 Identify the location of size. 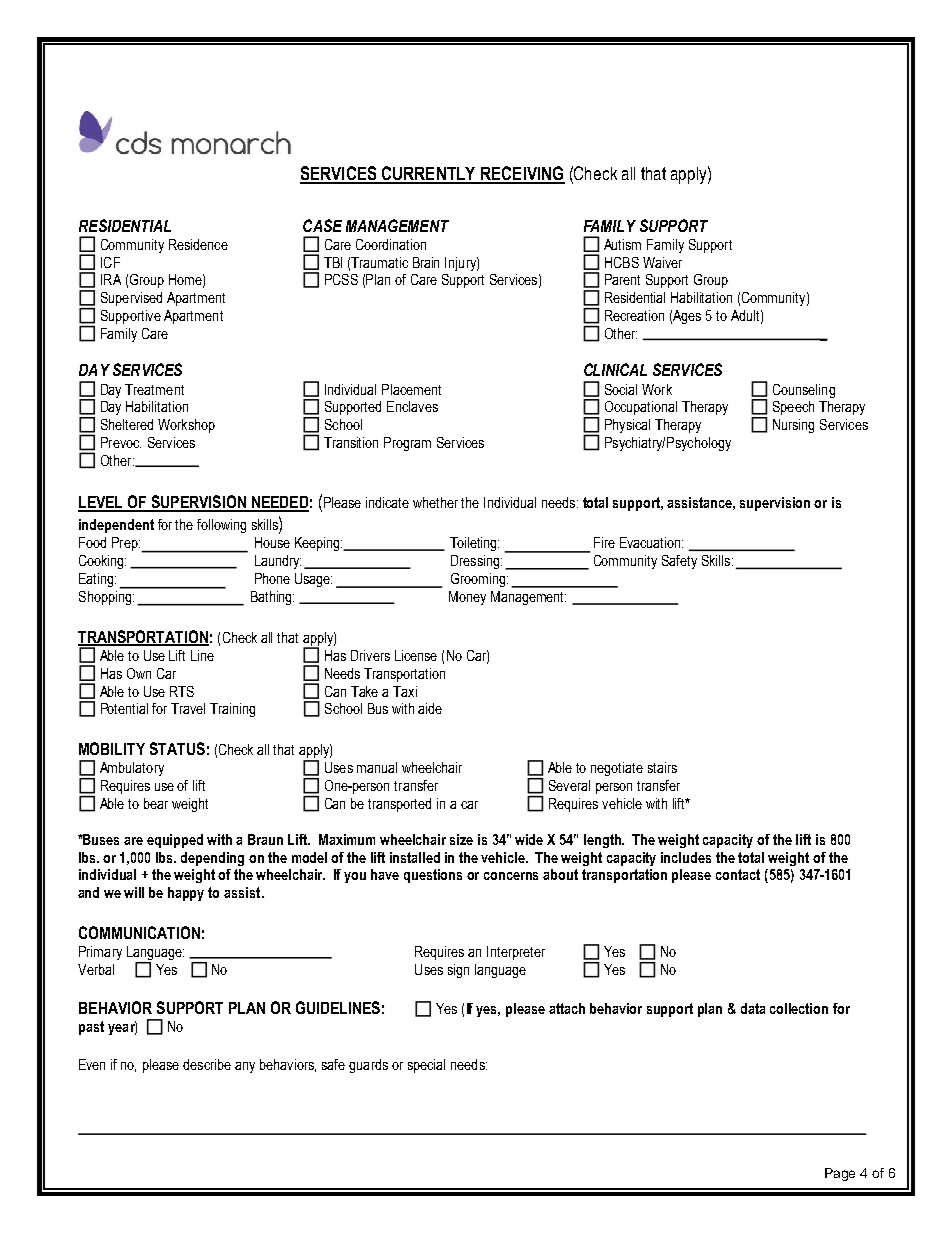
(461, 839).
